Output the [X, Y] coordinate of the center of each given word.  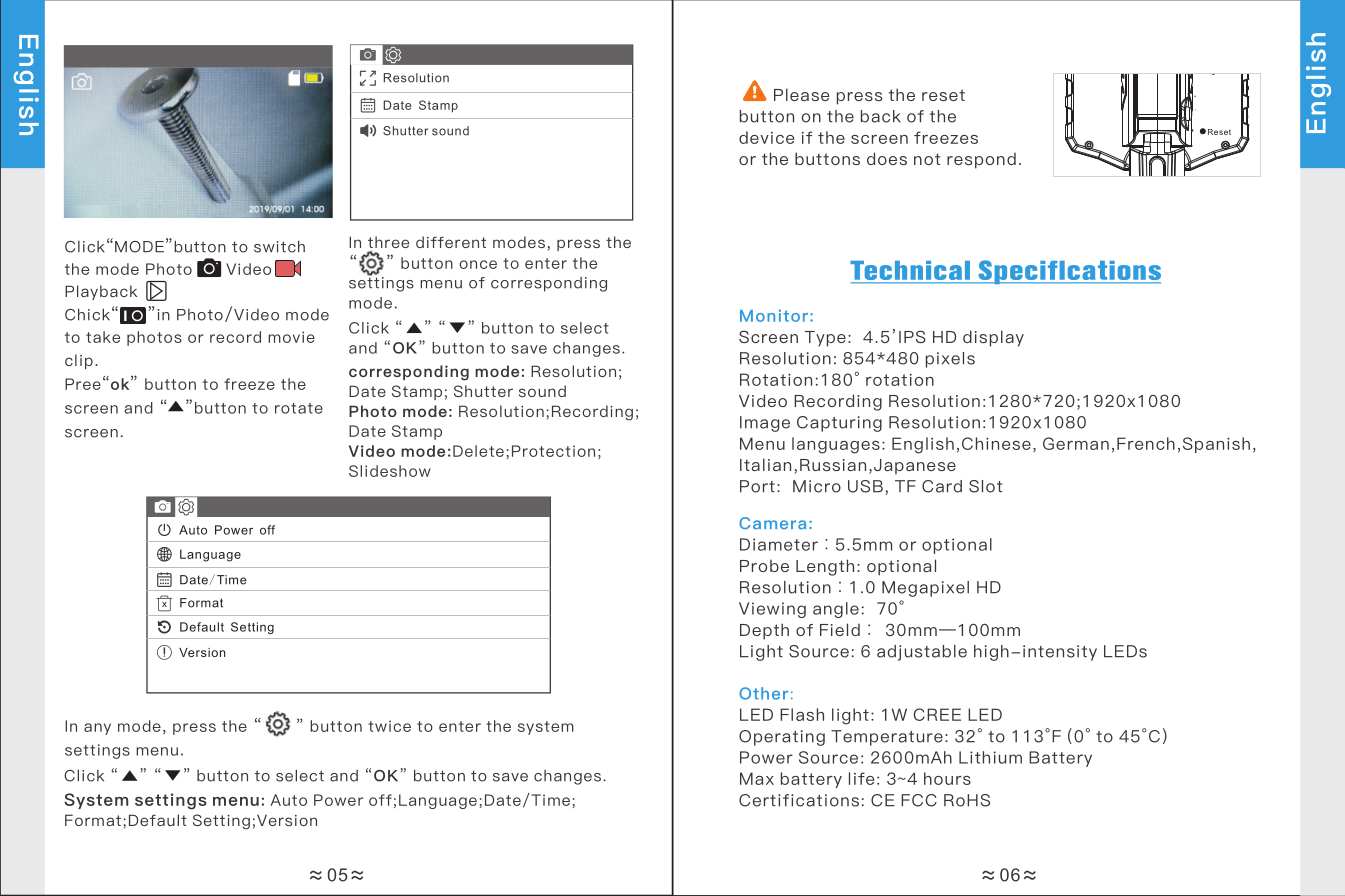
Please [802, 94]
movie [291, 337]
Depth [764, 631]
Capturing [839, 424]
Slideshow [390, 471]
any [97, 729]
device [766, 137]
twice [389, 726]
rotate [299, 408]
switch [279, 246]
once [478, 264]
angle [836, 610]
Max [757, 778]
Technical [911, 272]
